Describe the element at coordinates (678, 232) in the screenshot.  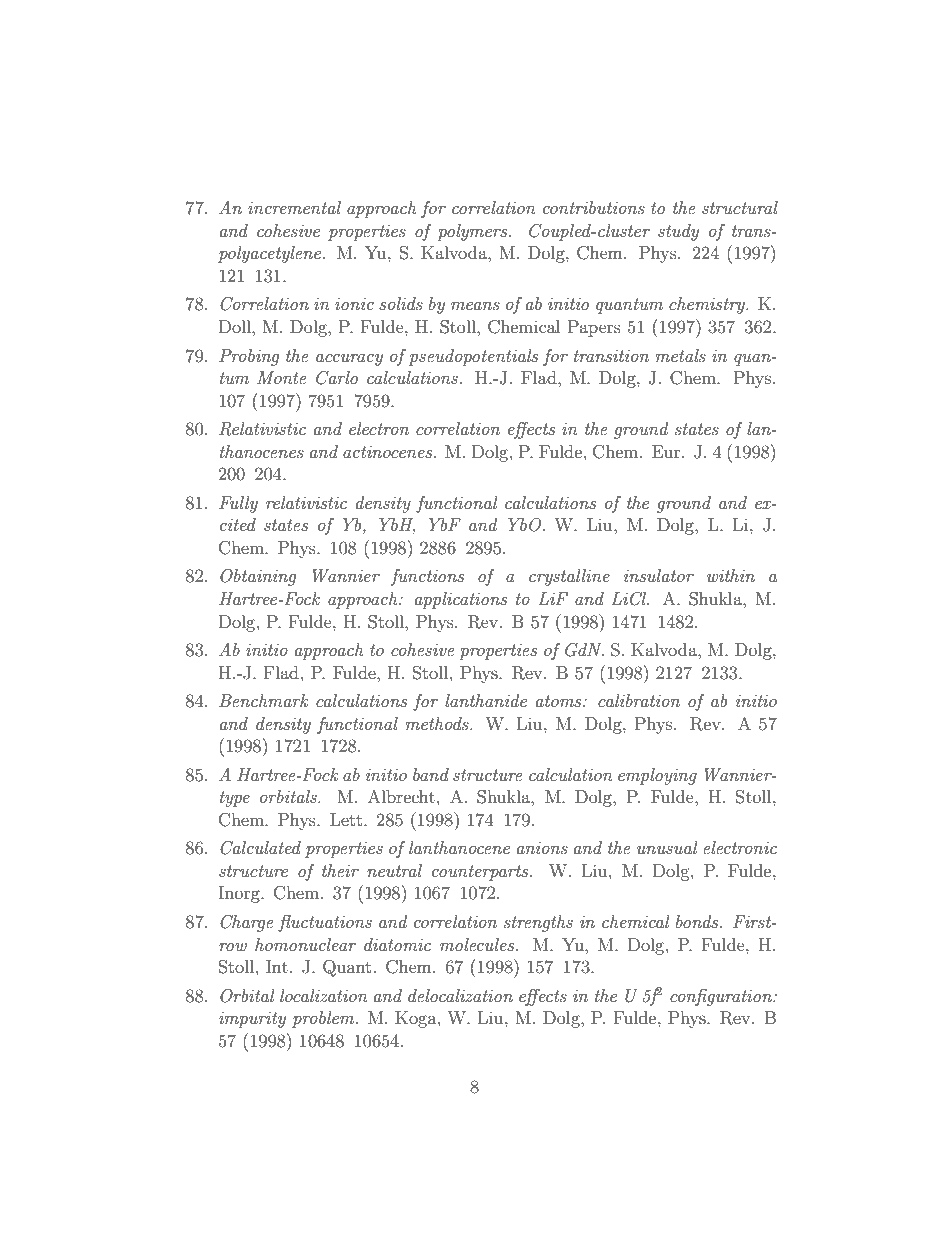
I see `study` at that location.
